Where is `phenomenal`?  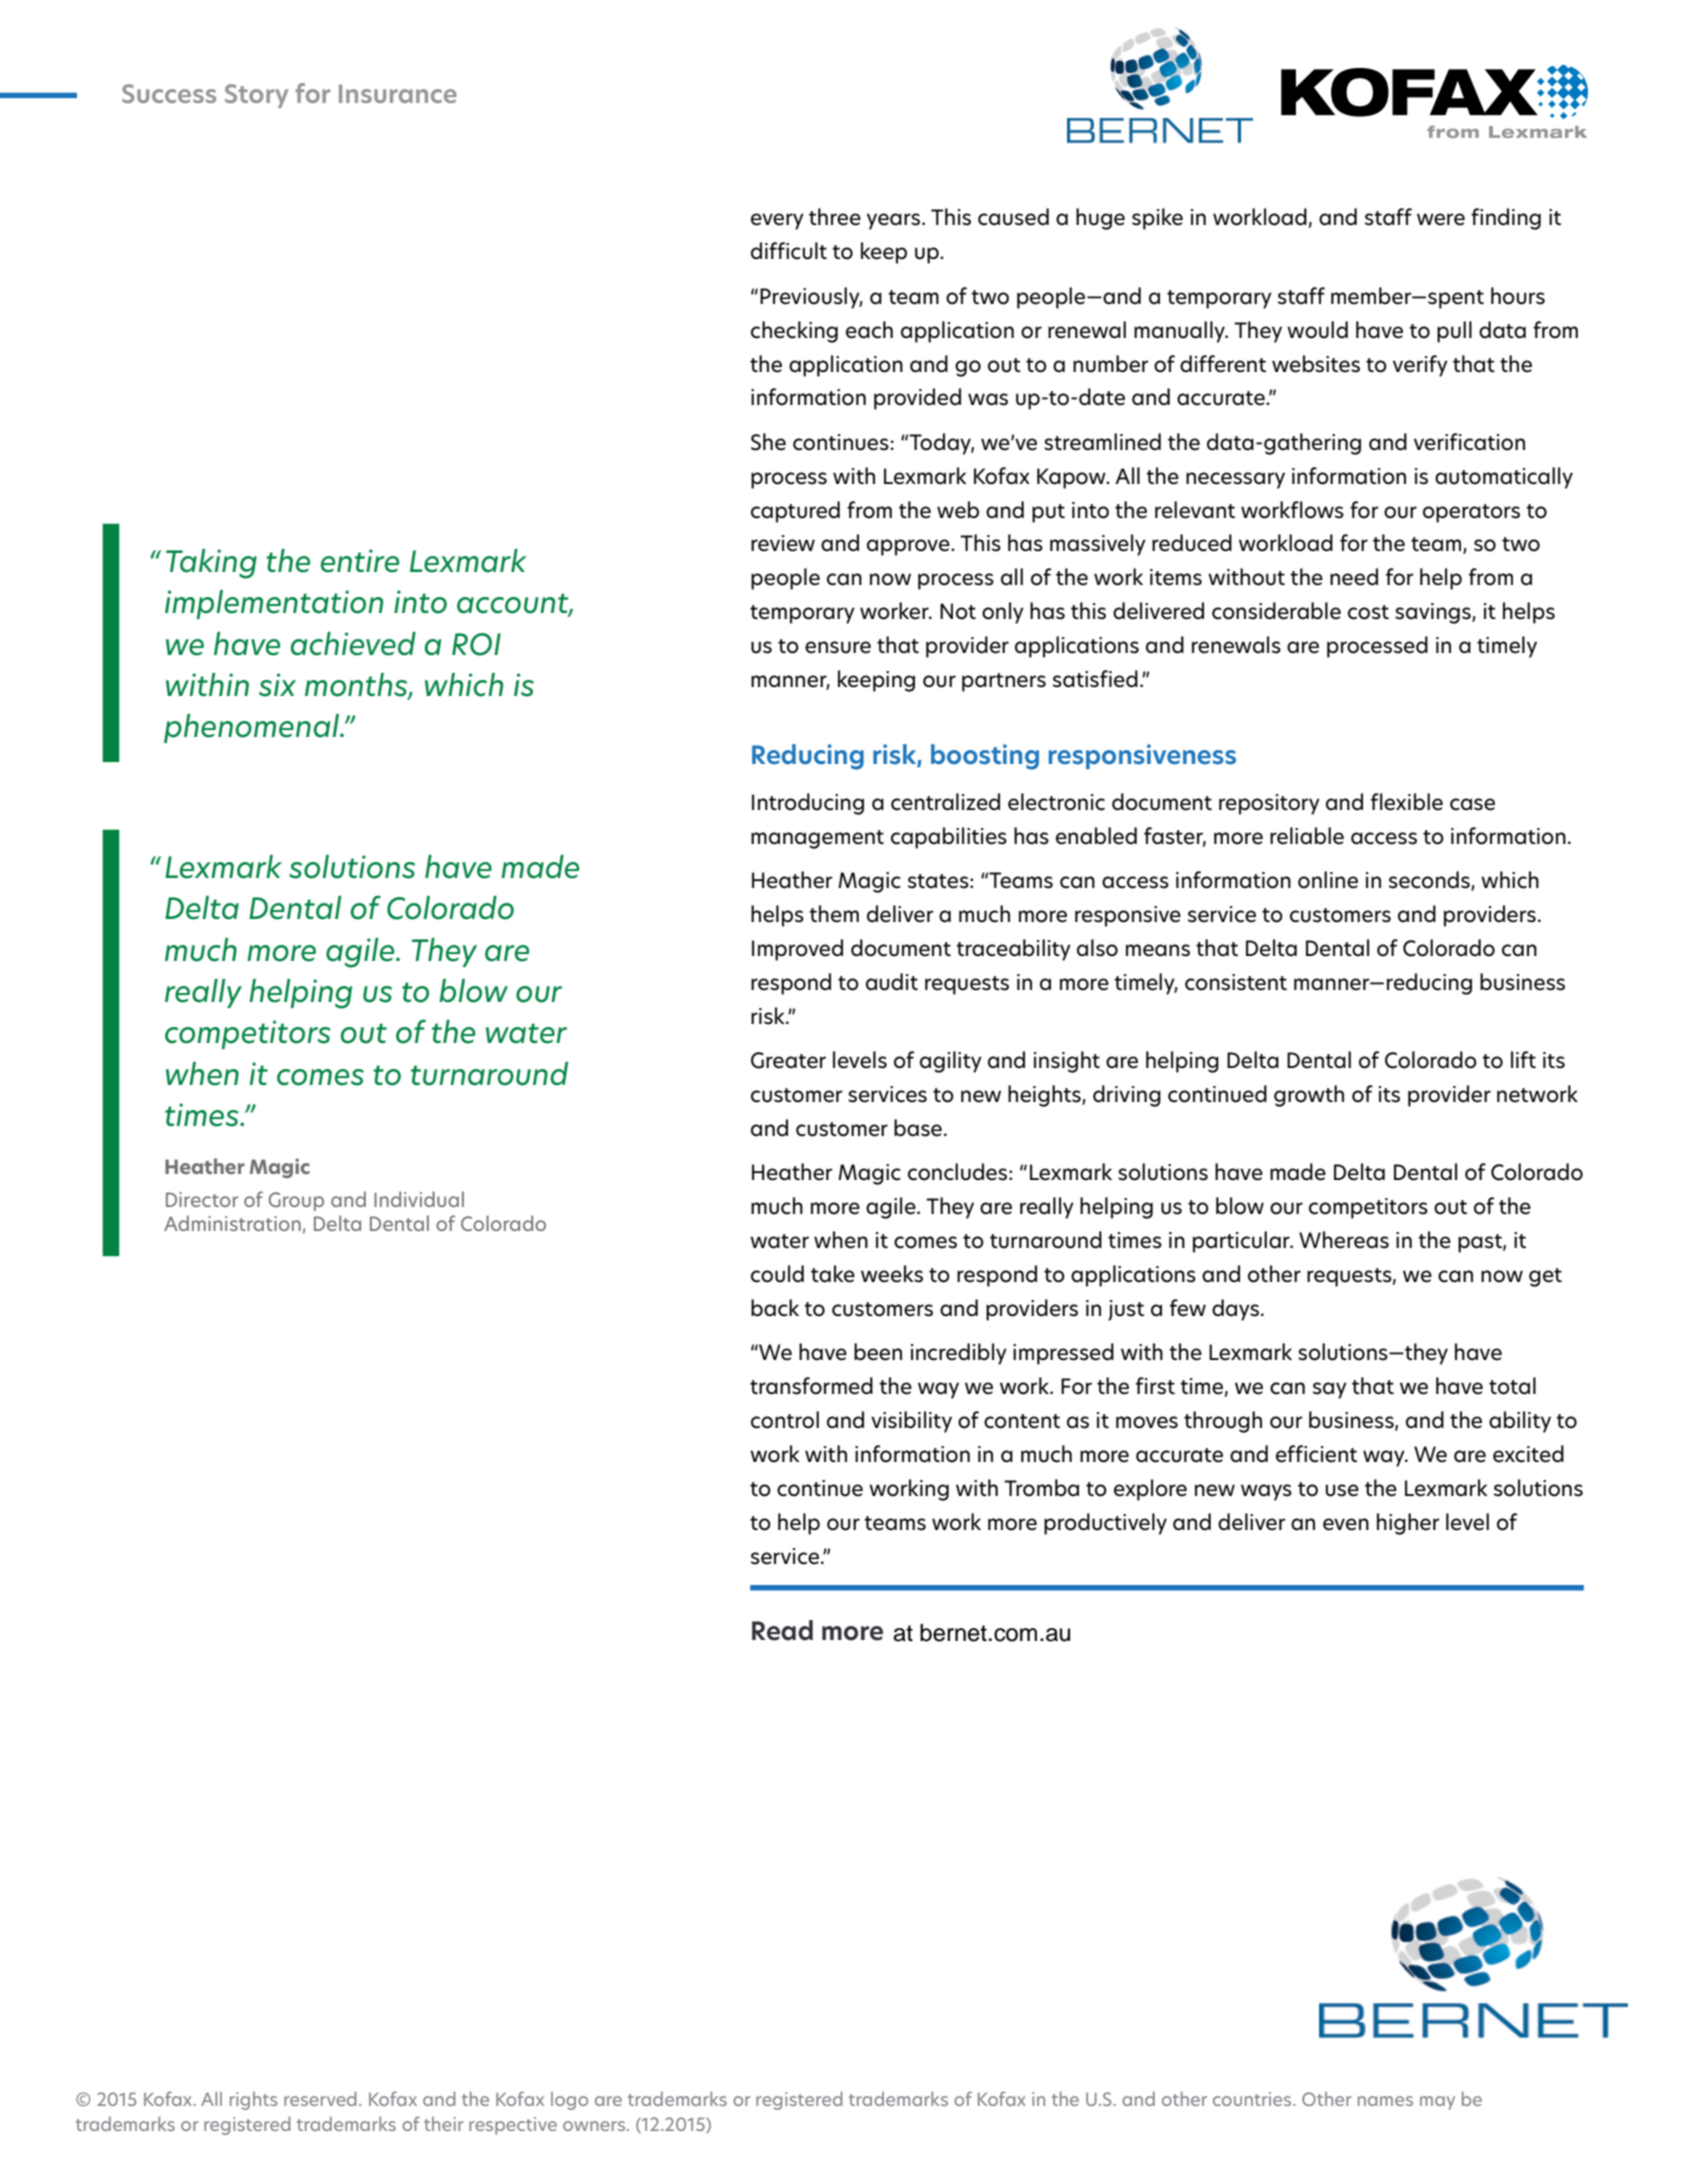
phenomenal is located at coordinates (252, 728).
